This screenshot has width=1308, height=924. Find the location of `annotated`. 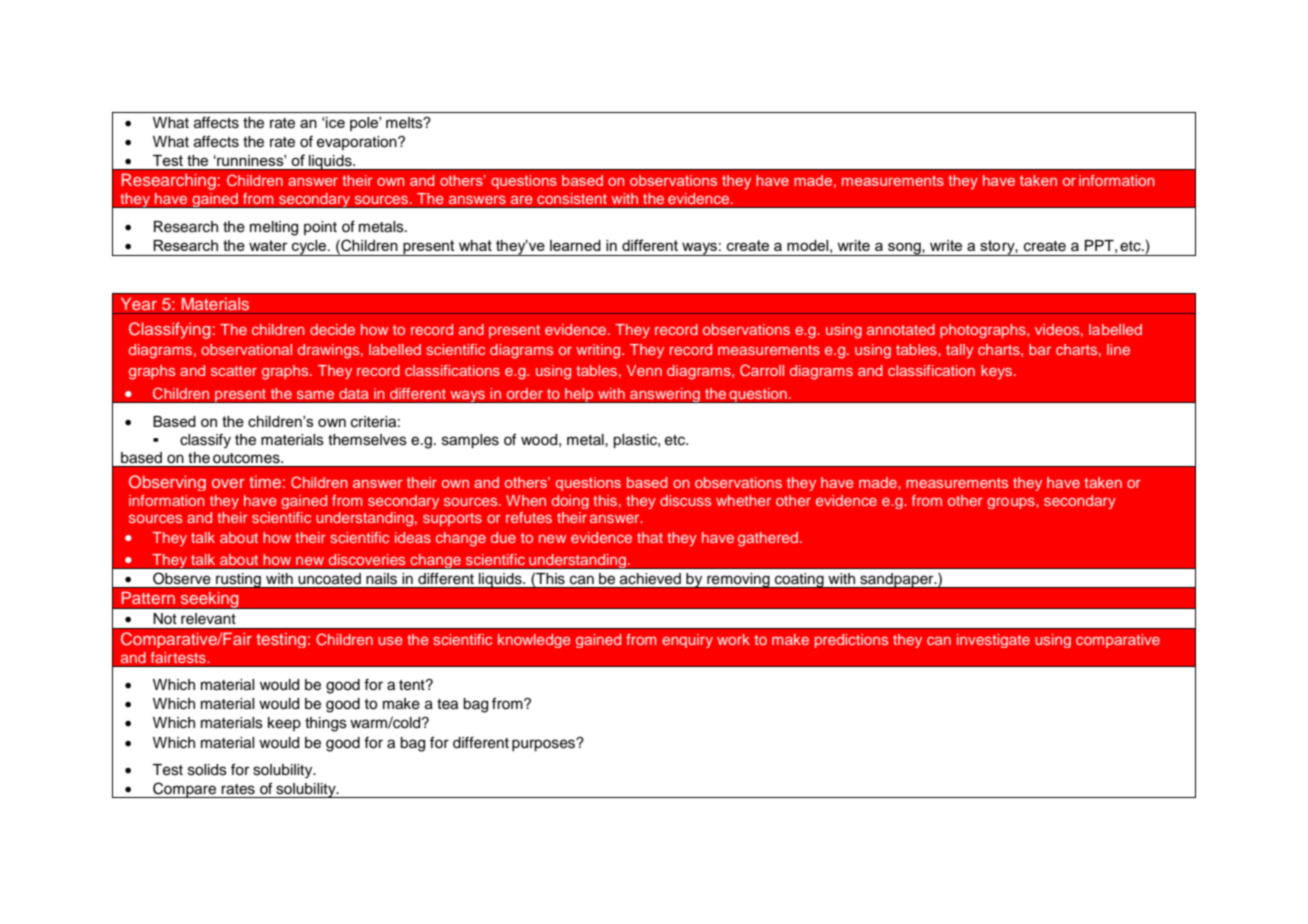

annotated is located at coordinates (901, 329).
